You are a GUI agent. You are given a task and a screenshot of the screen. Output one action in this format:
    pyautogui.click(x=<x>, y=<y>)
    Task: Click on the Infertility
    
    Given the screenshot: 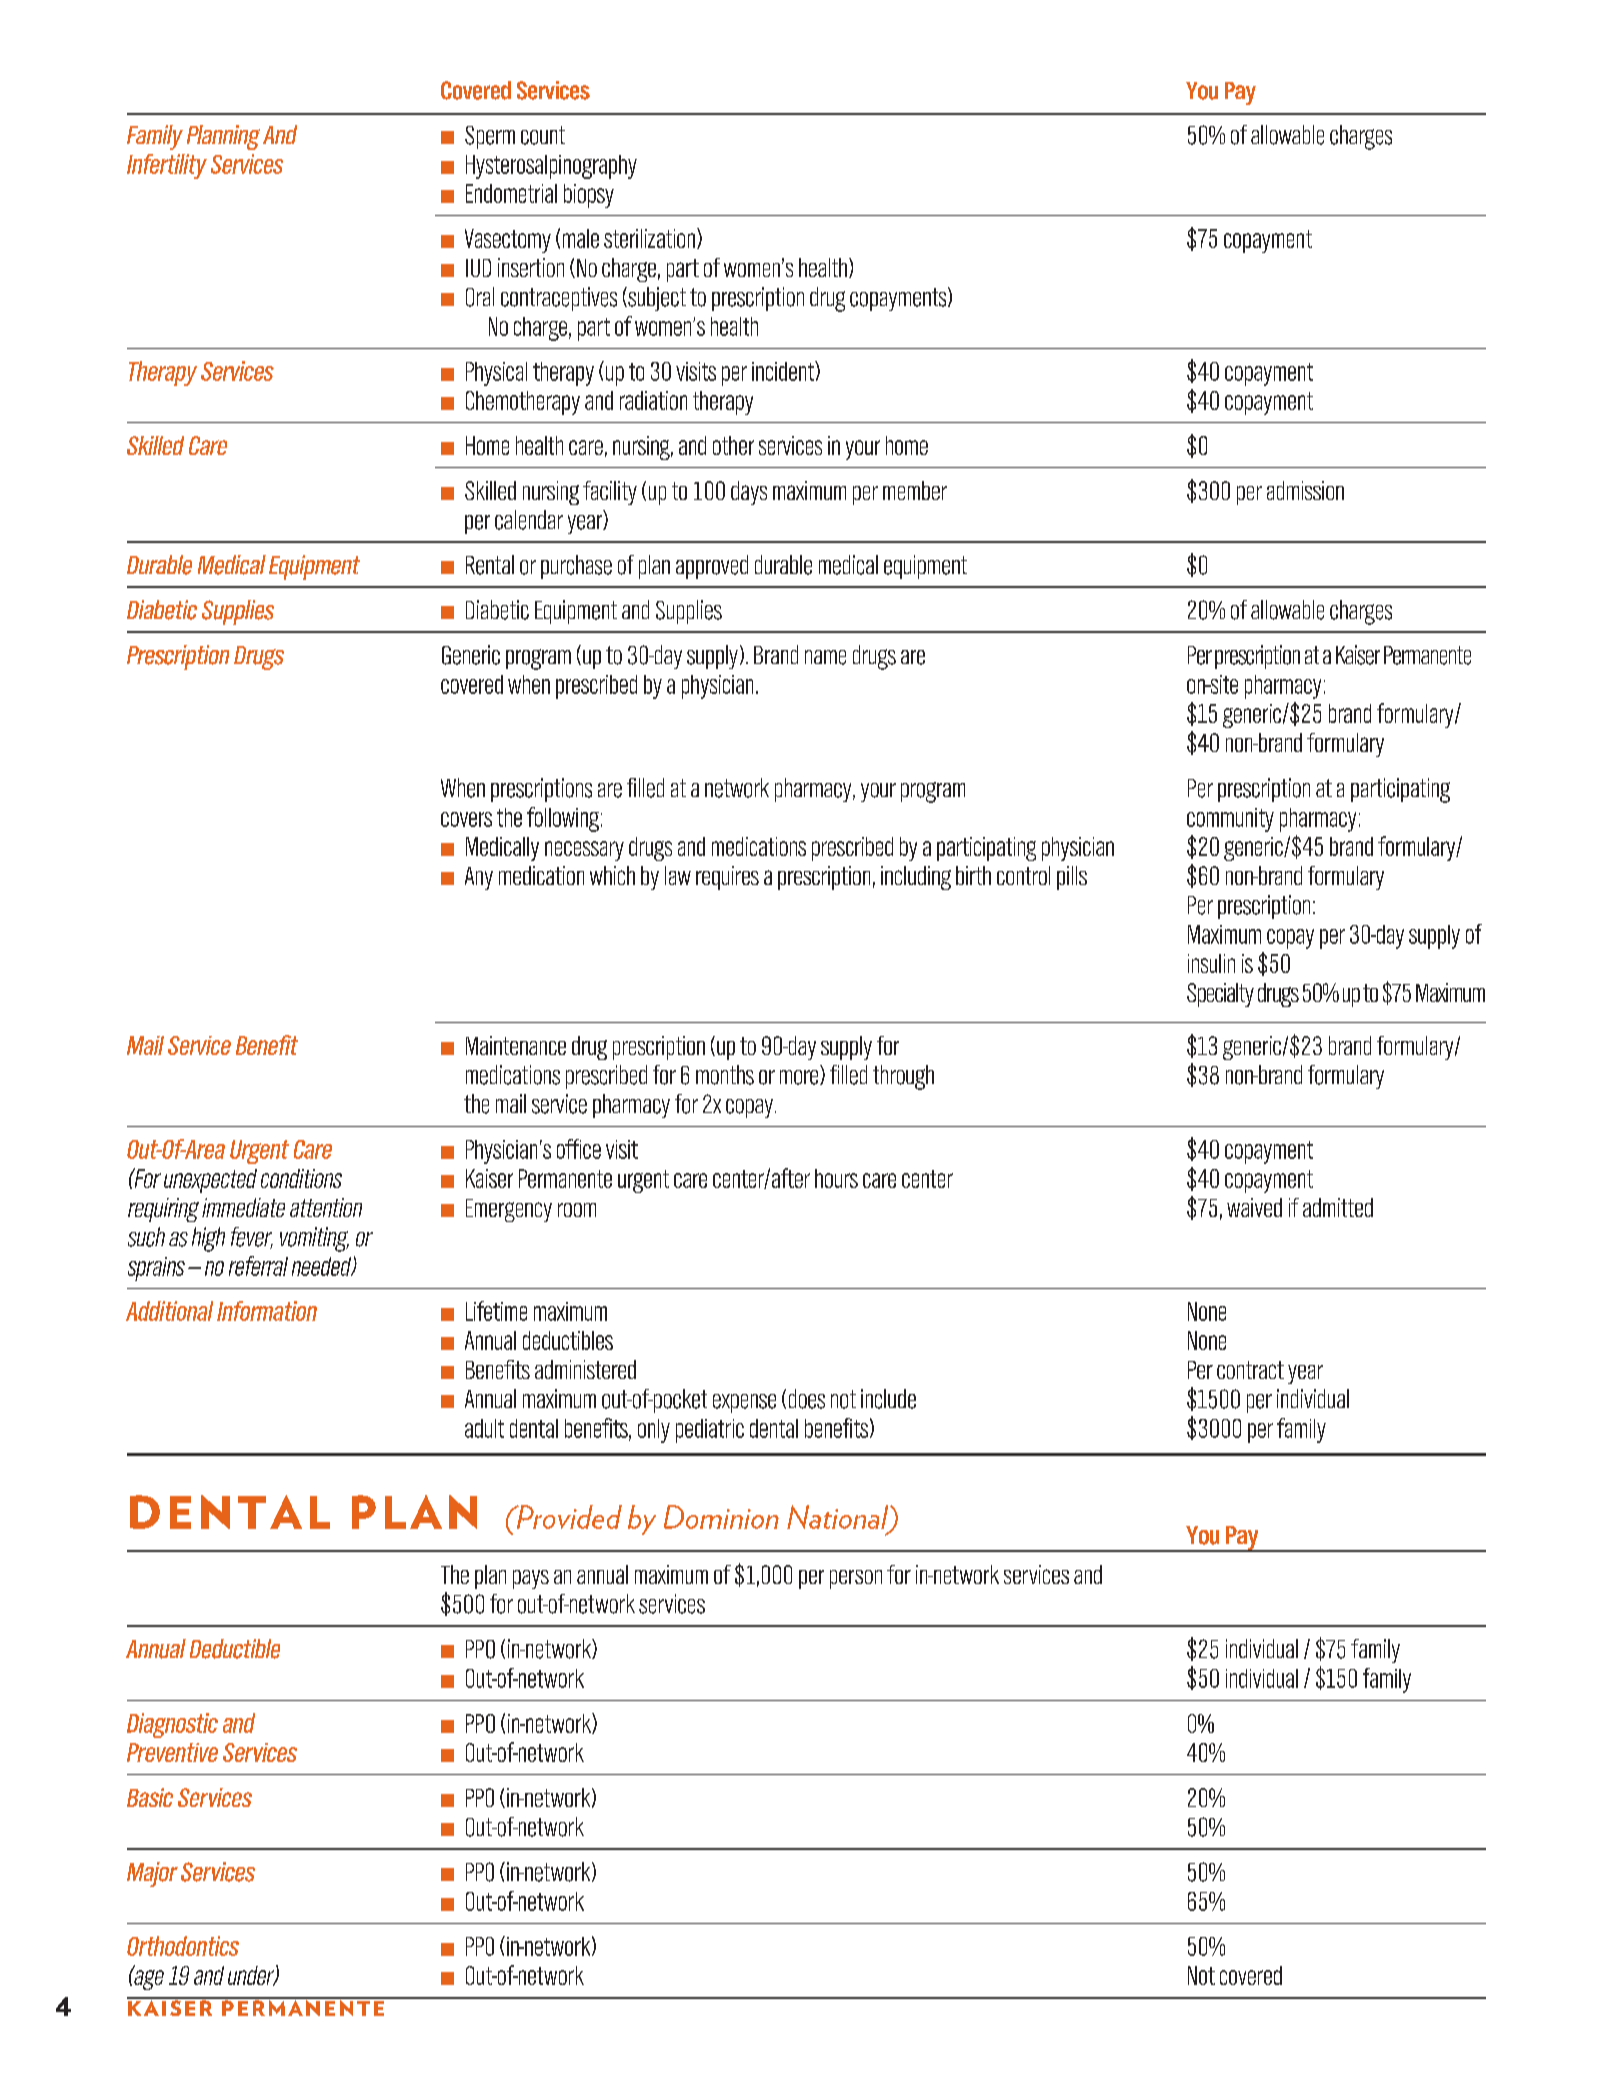 What is the action you would take?
    pyautogui.click(x=167, y=166)
